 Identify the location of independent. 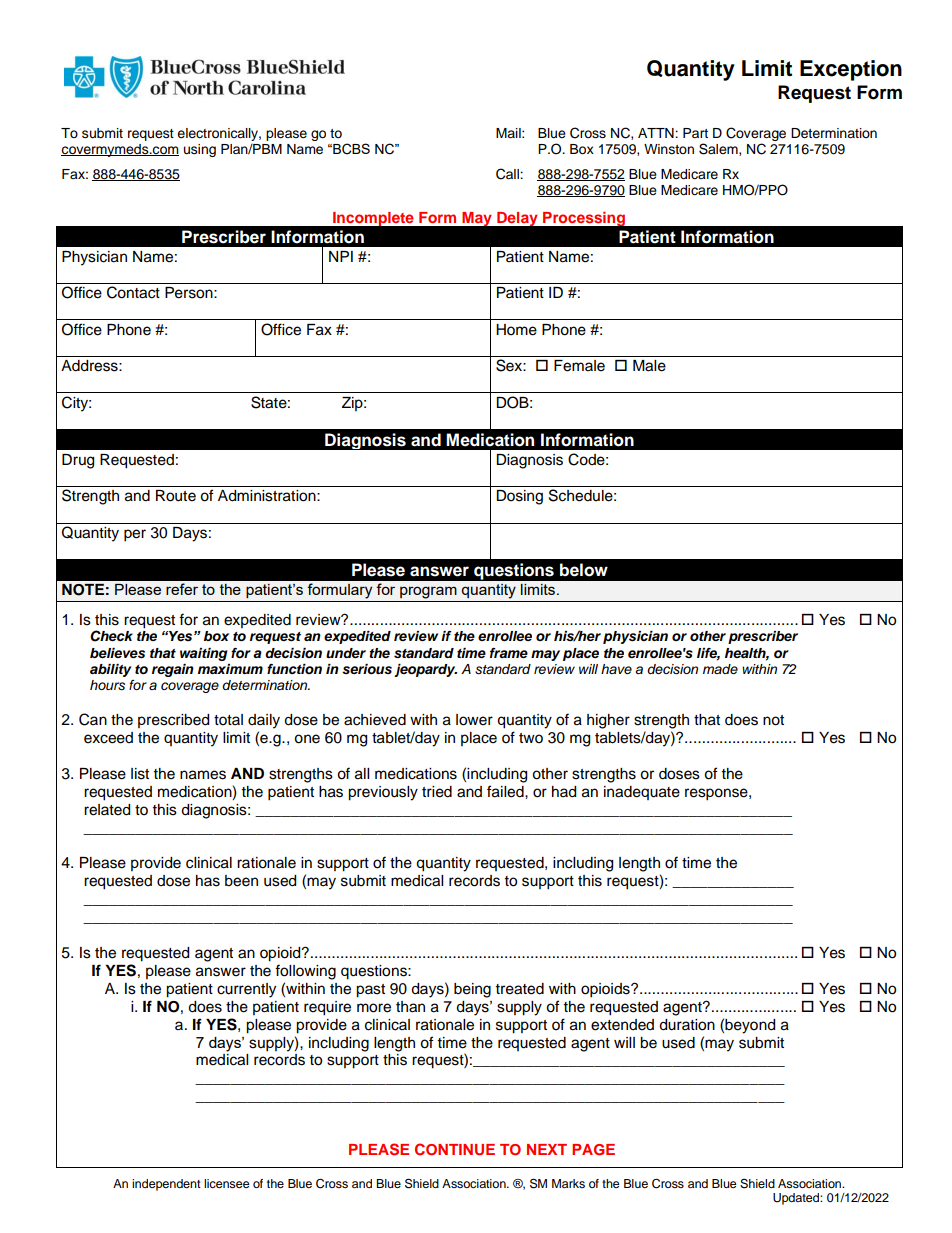
(166, 1185).
